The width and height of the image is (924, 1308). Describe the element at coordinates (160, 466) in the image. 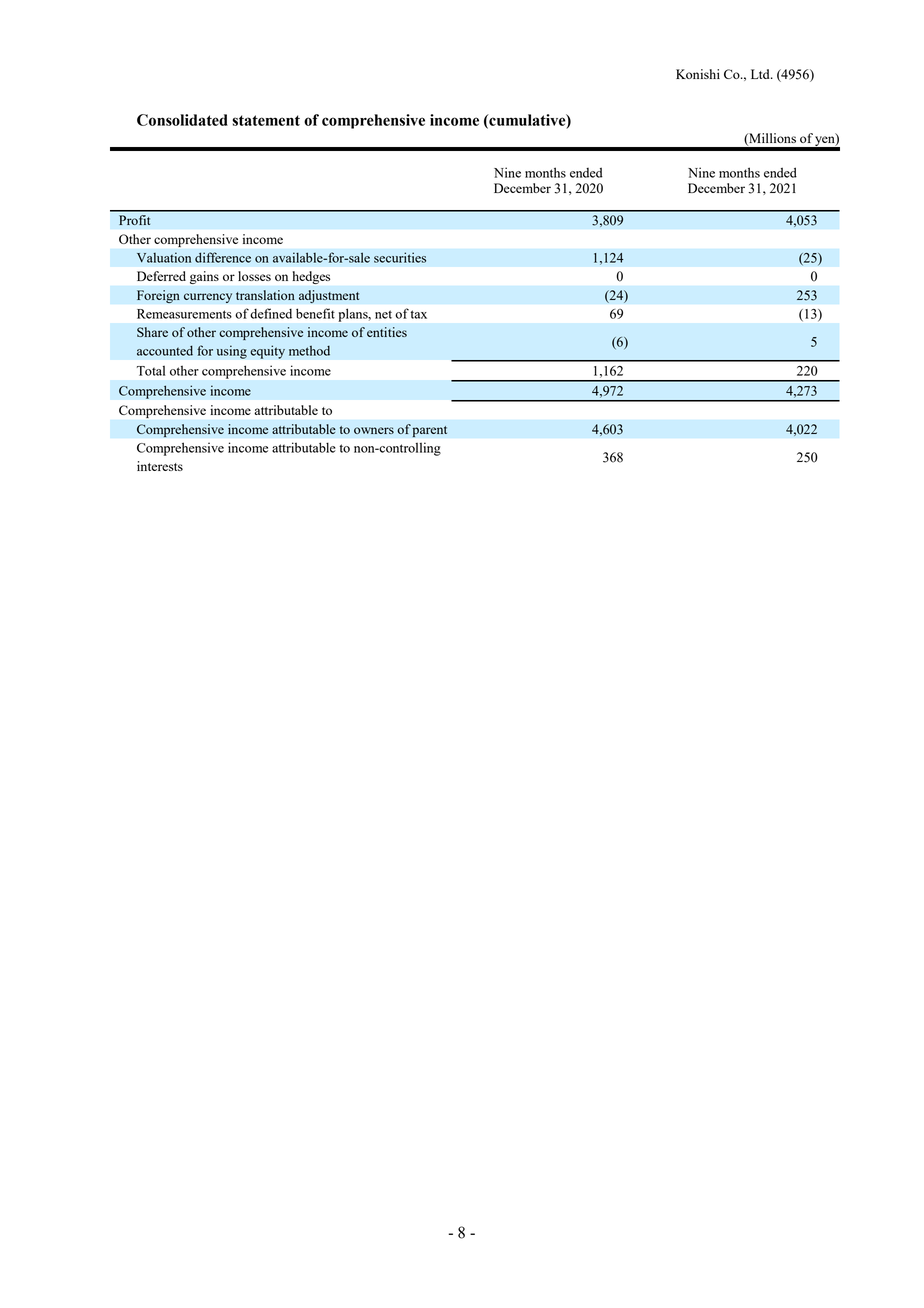

I see `interests` at that location.
